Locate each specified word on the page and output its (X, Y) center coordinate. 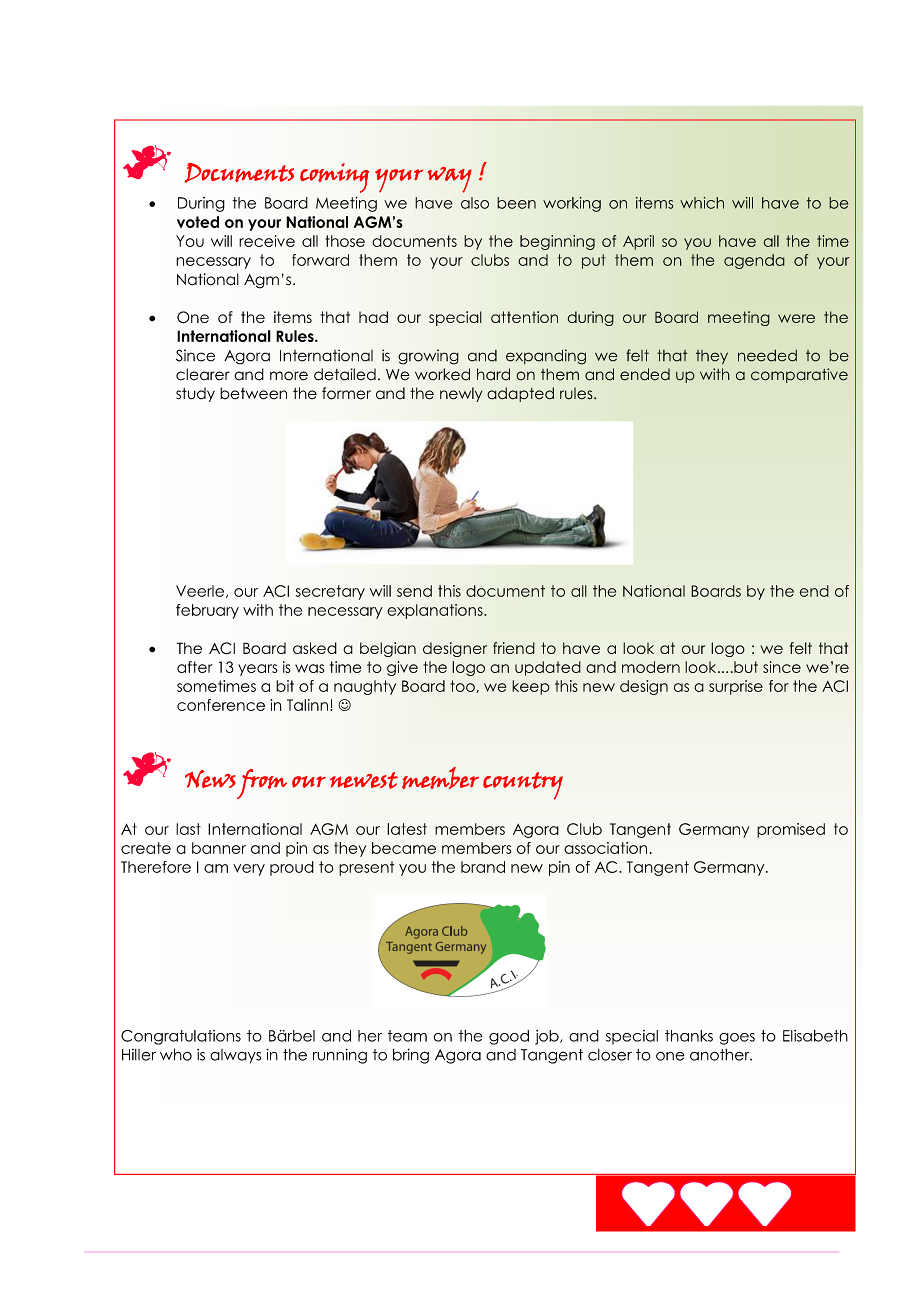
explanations (436, 611)
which (702, 203)
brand (483, 867)
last (188, 829)
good (509, 1037)
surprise (736, 687)
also (475, 203)
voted (198, 222)
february (207, 611)
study (195, 394)
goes (737, 1039)
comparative (799, 375)
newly (461, 394)
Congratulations (181, 1037)
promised (791, 830)
